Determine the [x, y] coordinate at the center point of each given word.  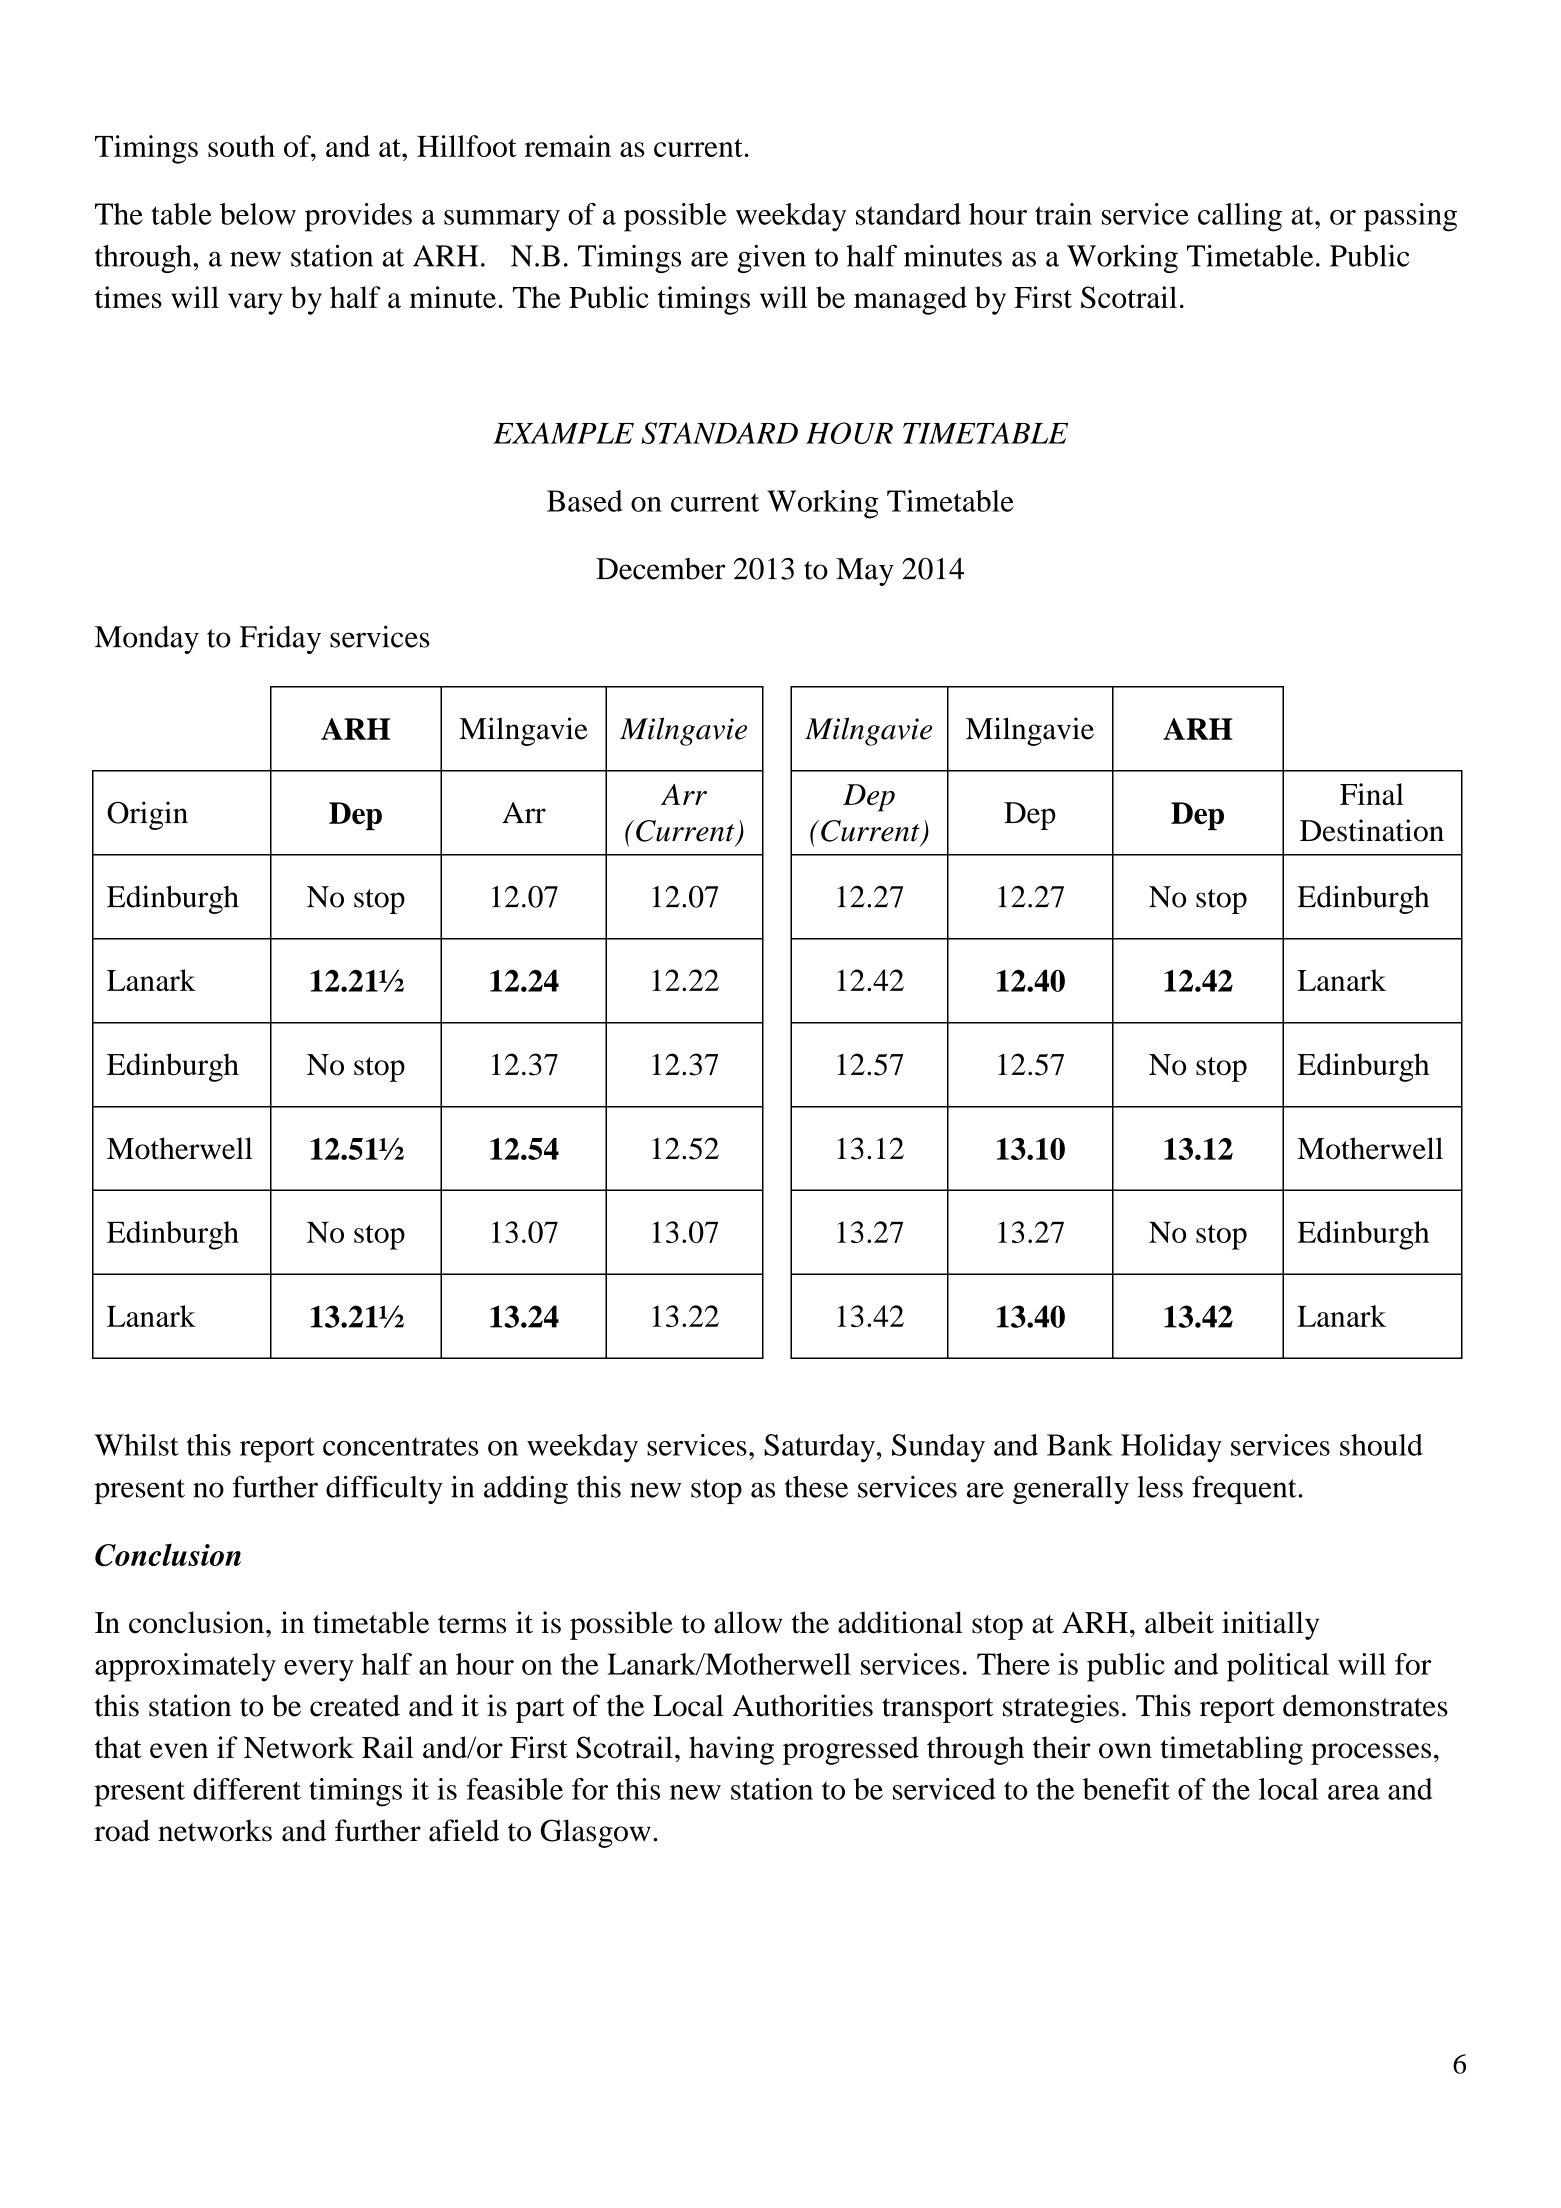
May [865, 572]
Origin [147, 815]
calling [1240, 217]
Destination [1372, 830]
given [771, 259]
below [258, 214]
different [247, 1789]
